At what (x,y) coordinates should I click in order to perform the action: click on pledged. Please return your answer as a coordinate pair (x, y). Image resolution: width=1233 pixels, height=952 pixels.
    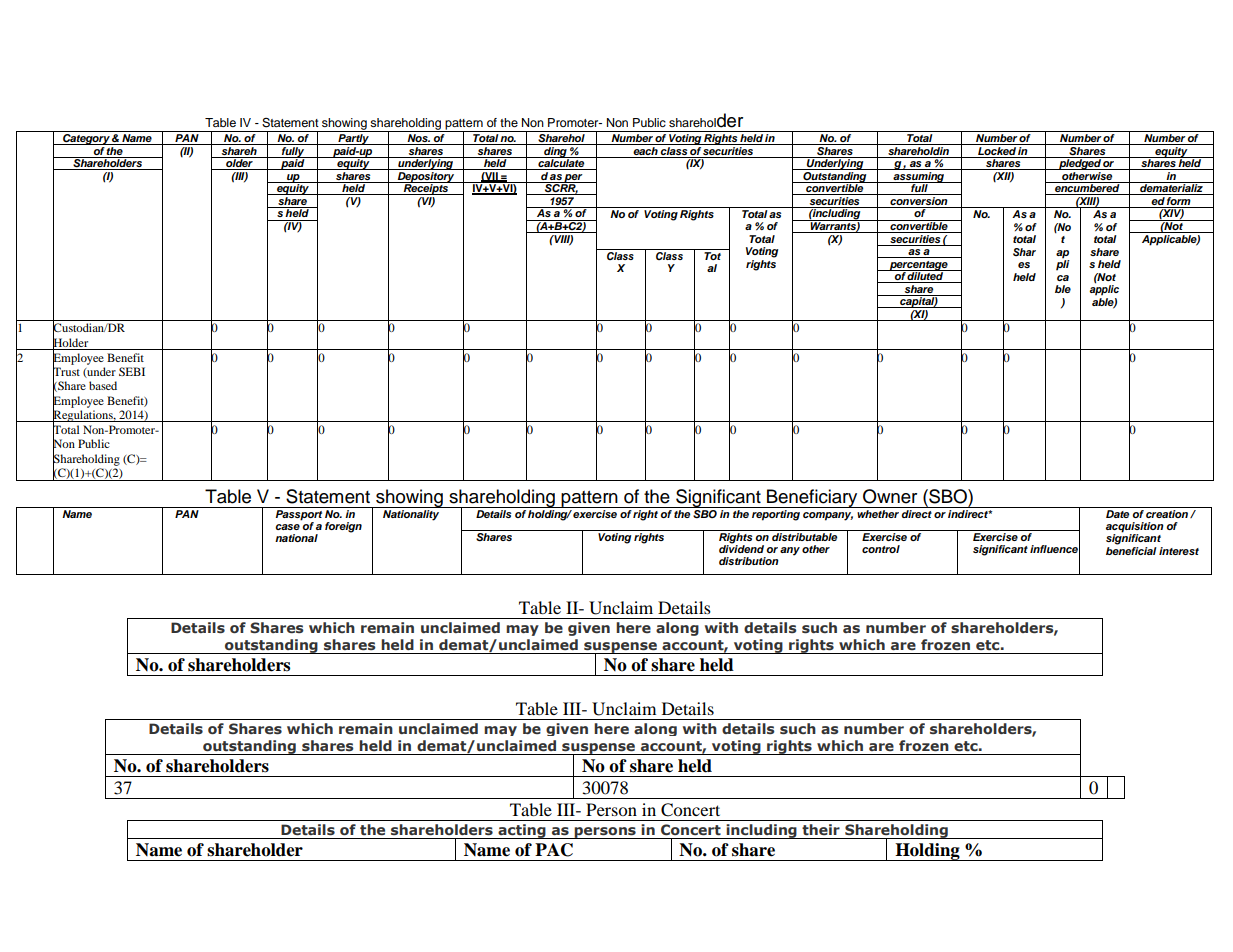
    Looking at the image, I should click on (1080, 163).
